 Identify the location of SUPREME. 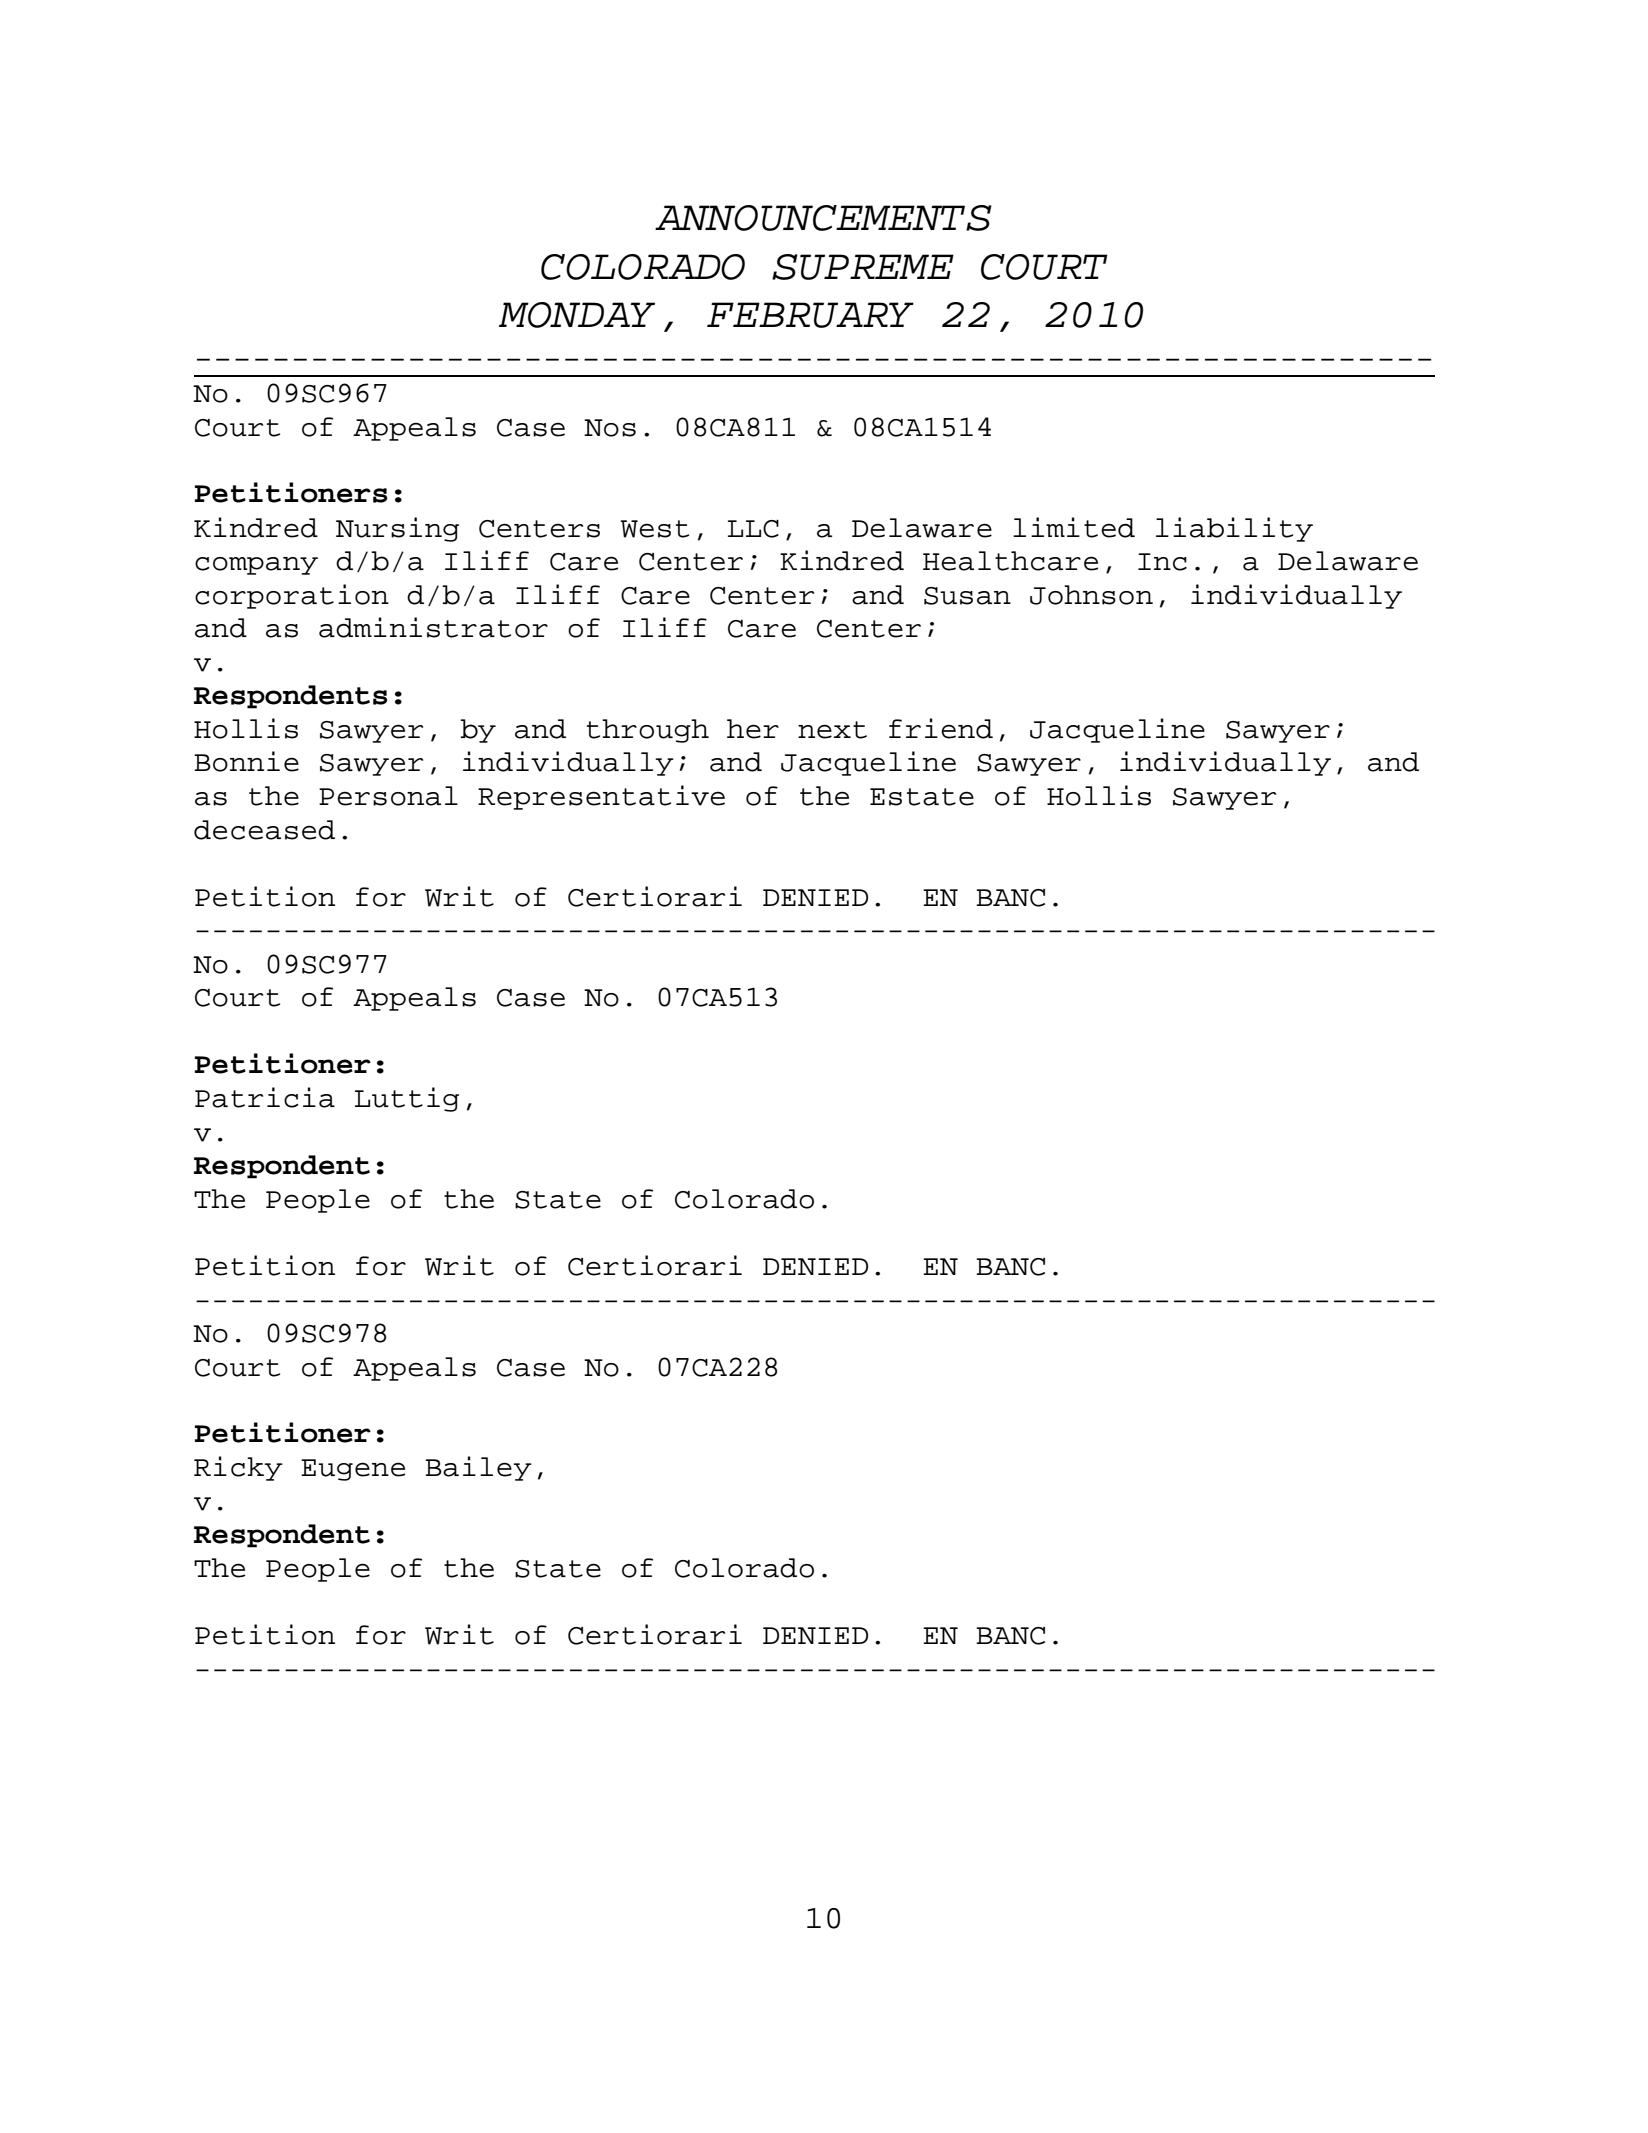
(863, 267).
